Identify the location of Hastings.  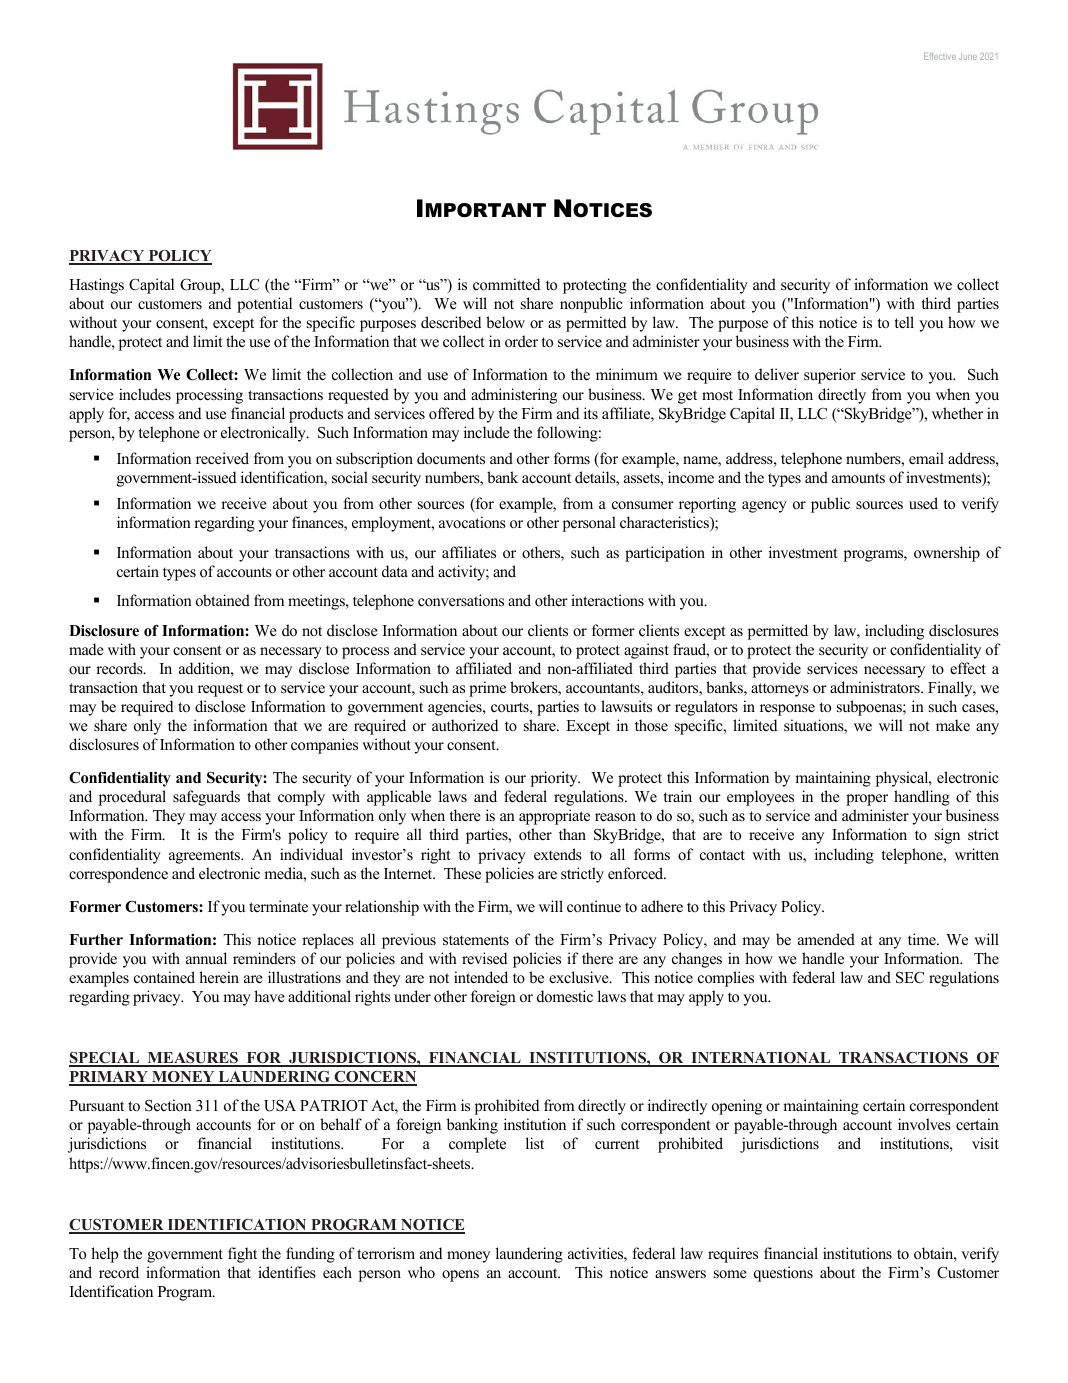
(96, 286).
